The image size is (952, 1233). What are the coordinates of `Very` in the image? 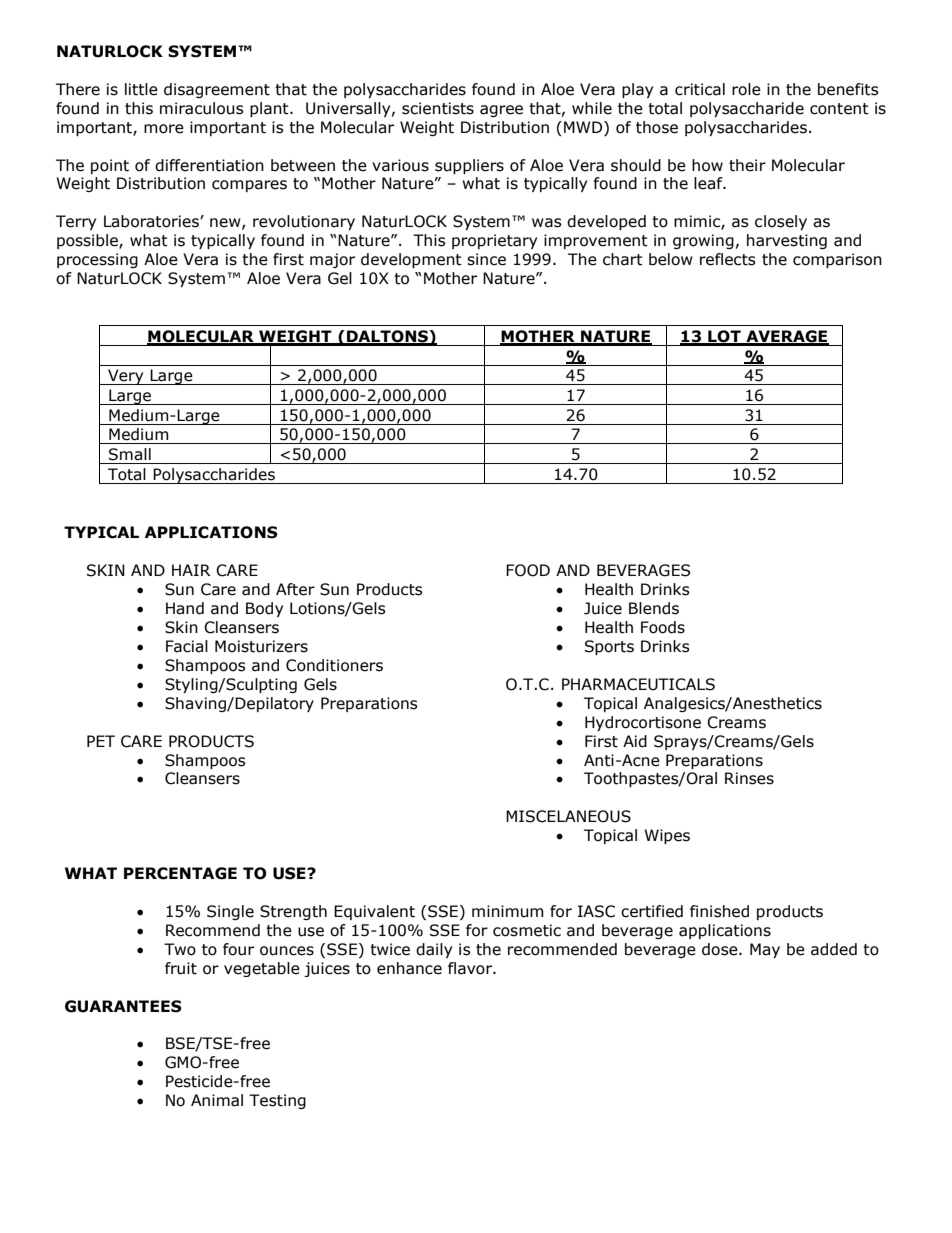 It's located at (126, 377).
